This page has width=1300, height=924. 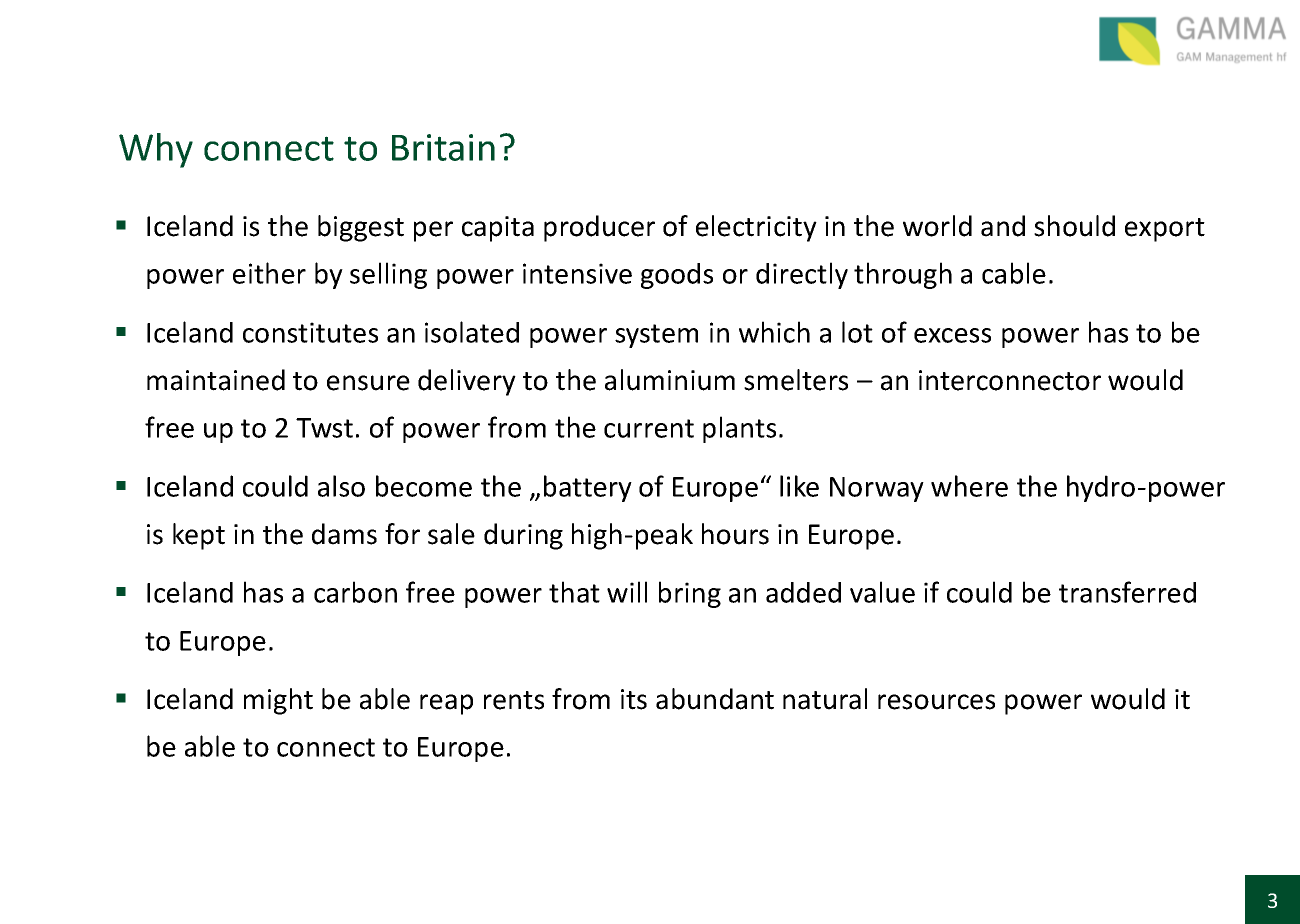 What do you see at coordinates (634, 699) in the page?
I see `its` at bounding box center [634, 699].
